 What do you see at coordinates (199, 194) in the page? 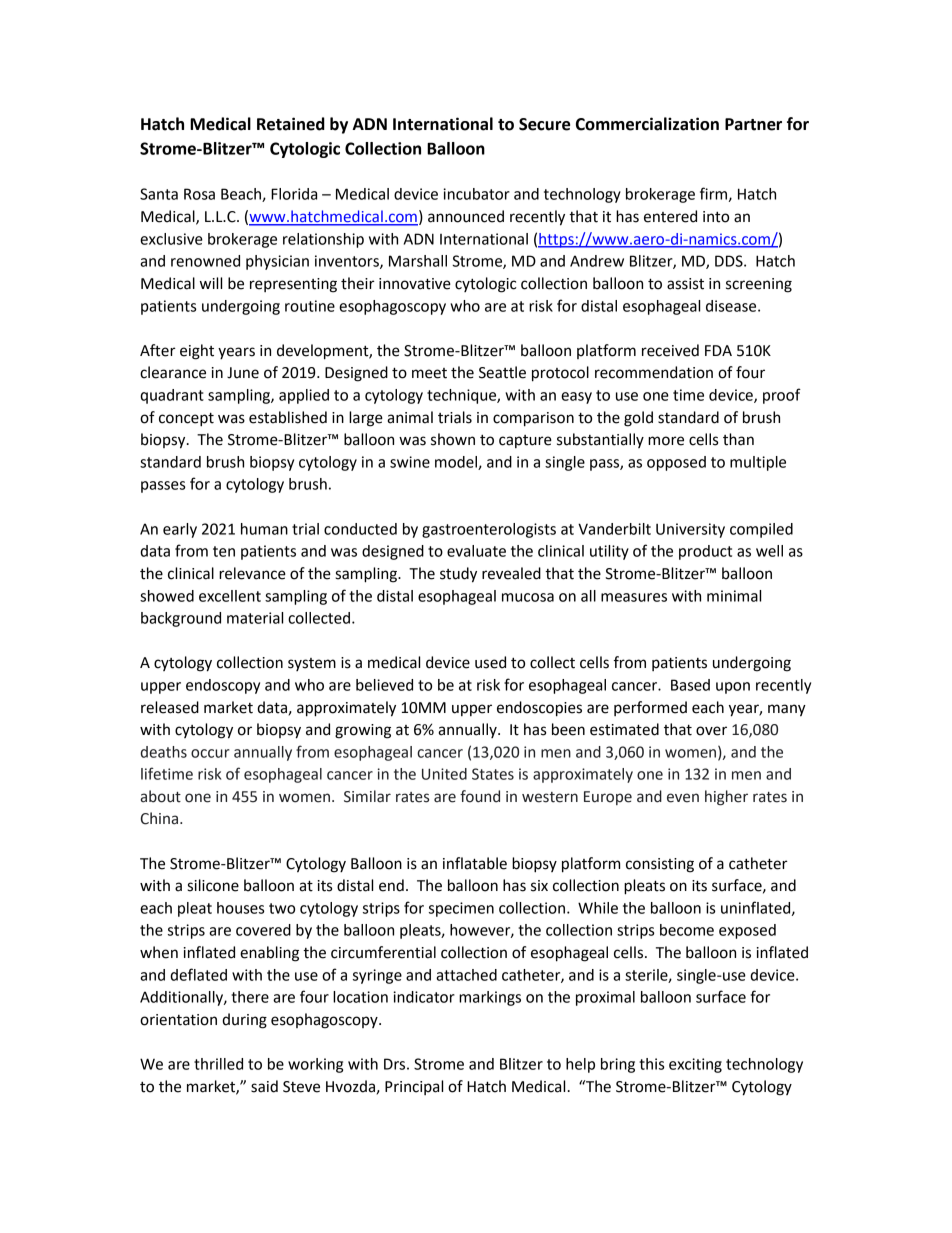
I see `Rosa` at bounding box center [199, 194].
